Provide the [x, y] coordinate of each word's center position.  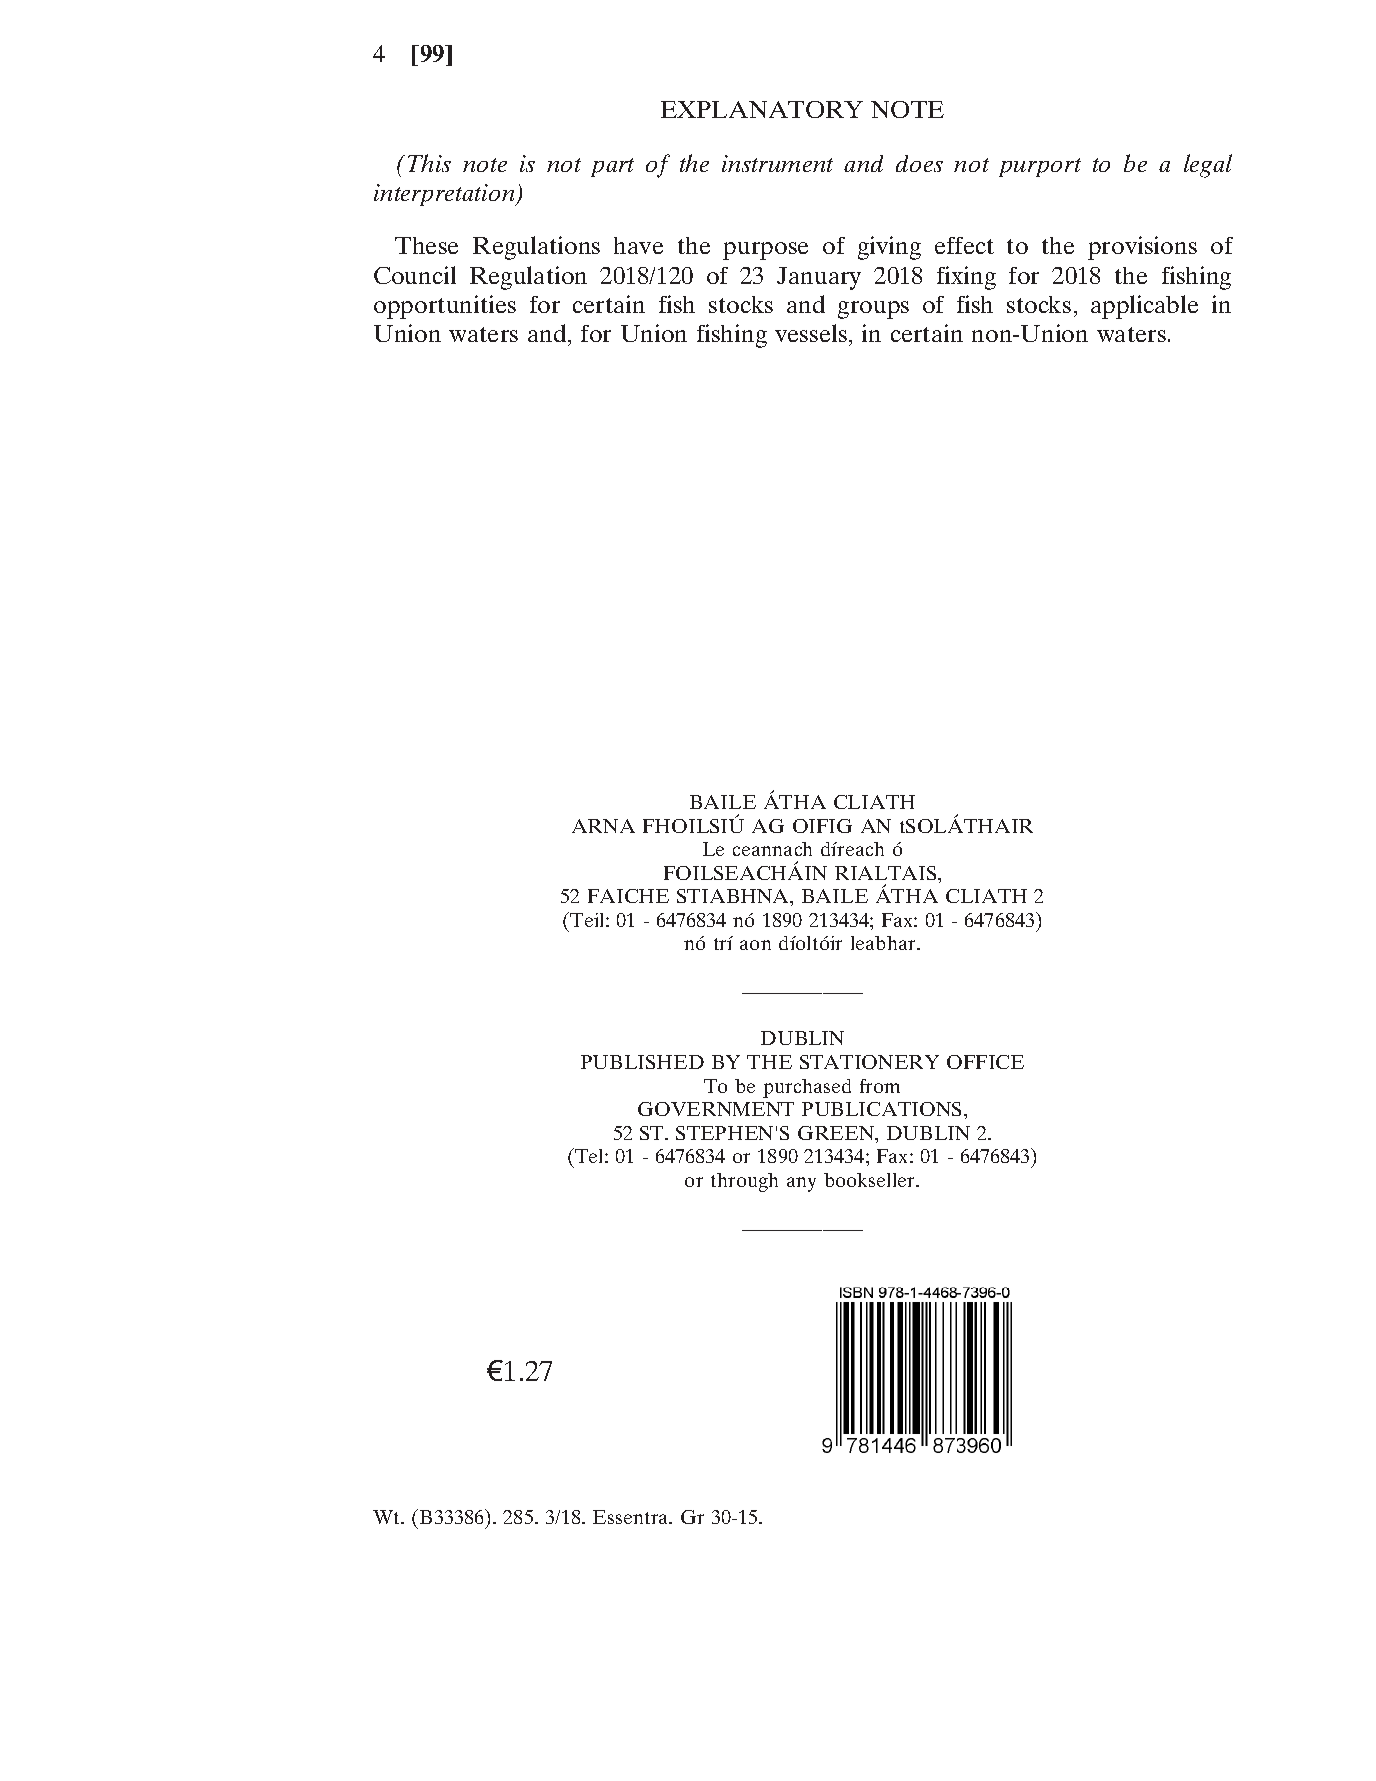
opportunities [445, 307]
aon [755, 945]
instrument [777, 163]
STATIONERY [869, 1062]
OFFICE [985, 1062]
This [429, 163]
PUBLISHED [642, 1062]
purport [1040, 167]
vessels [811, 333]
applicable [1144, 307]
